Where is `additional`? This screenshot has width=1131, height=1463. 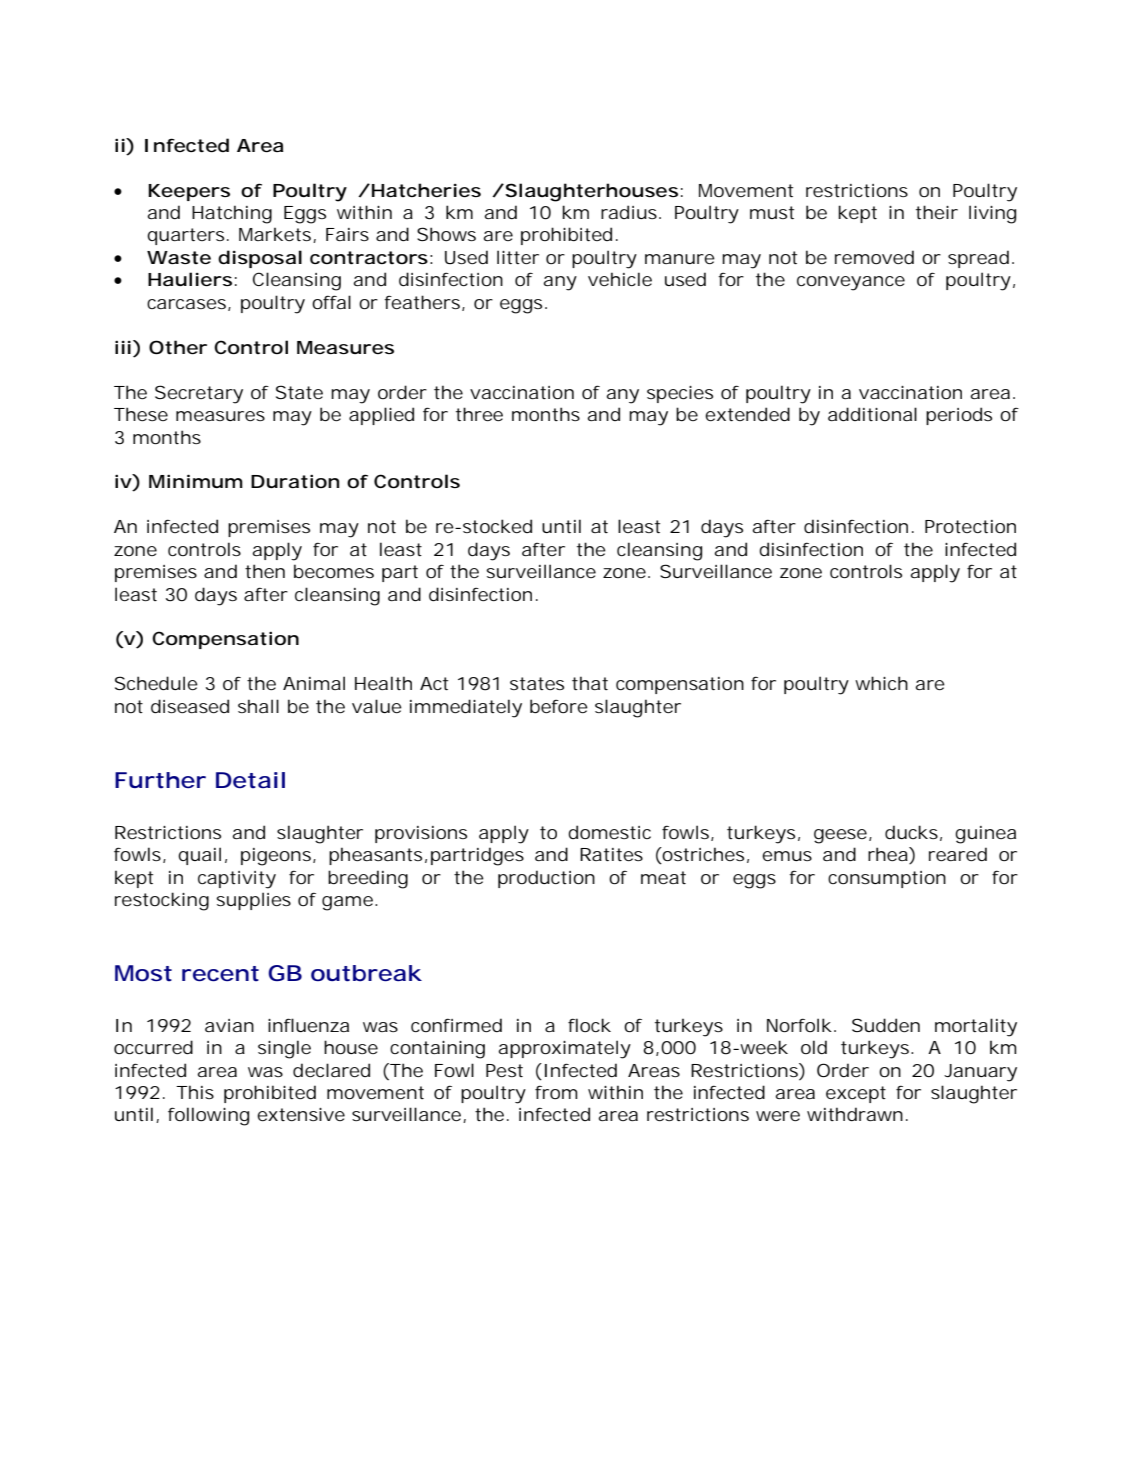 additional is located at coordinates (872, 414).
